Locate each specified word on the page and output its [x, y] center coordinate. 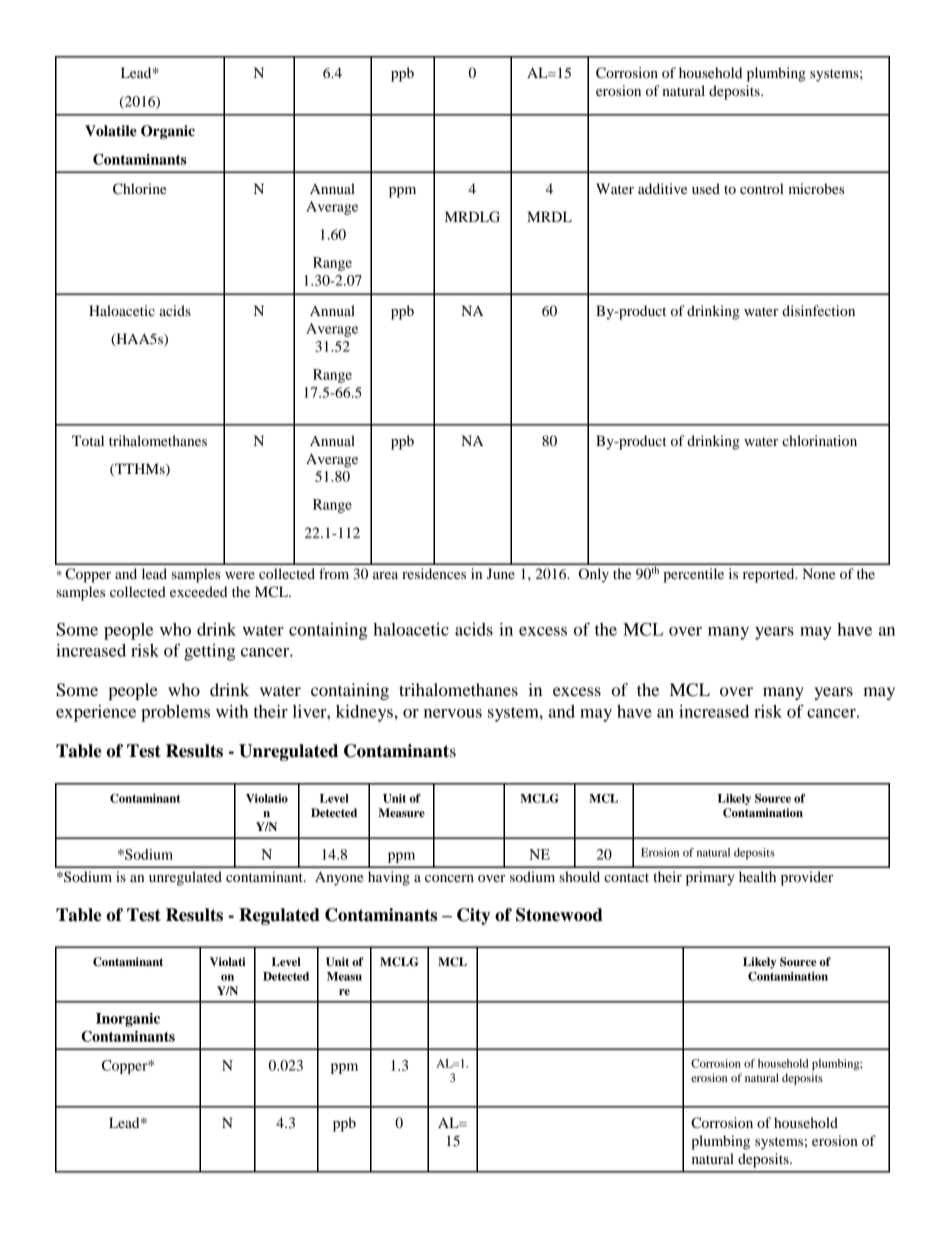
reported [770, 575]
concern [449, 878]
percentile [693, 575]
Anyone [339, 878]
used [706, 188]
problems [175, 713]
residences [434, 573]
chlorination [819, 440]
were [240, 575]
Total [88, 440]
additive [662, 188]
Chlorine [140, 189]
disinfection [818, 310]
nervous [453, 713]
